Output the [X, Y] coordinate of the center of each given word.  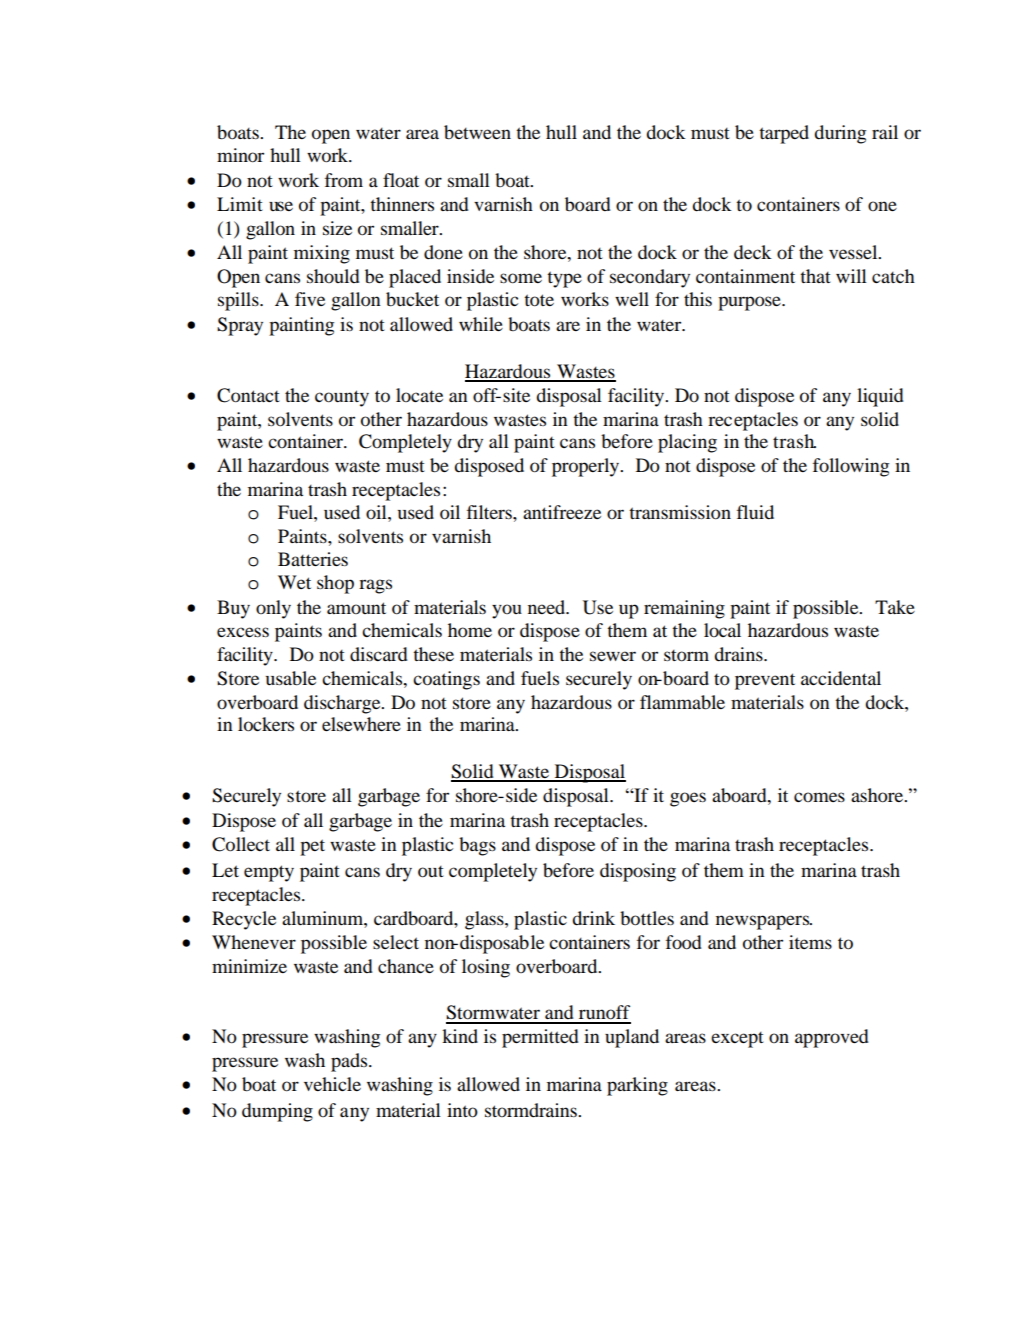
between [477, 132]
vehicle [332, 1084]
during [840, 134]
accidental [841, 678]
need [548, 607]
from [344, 180]
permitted [540, 1038]
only [273, 609]
